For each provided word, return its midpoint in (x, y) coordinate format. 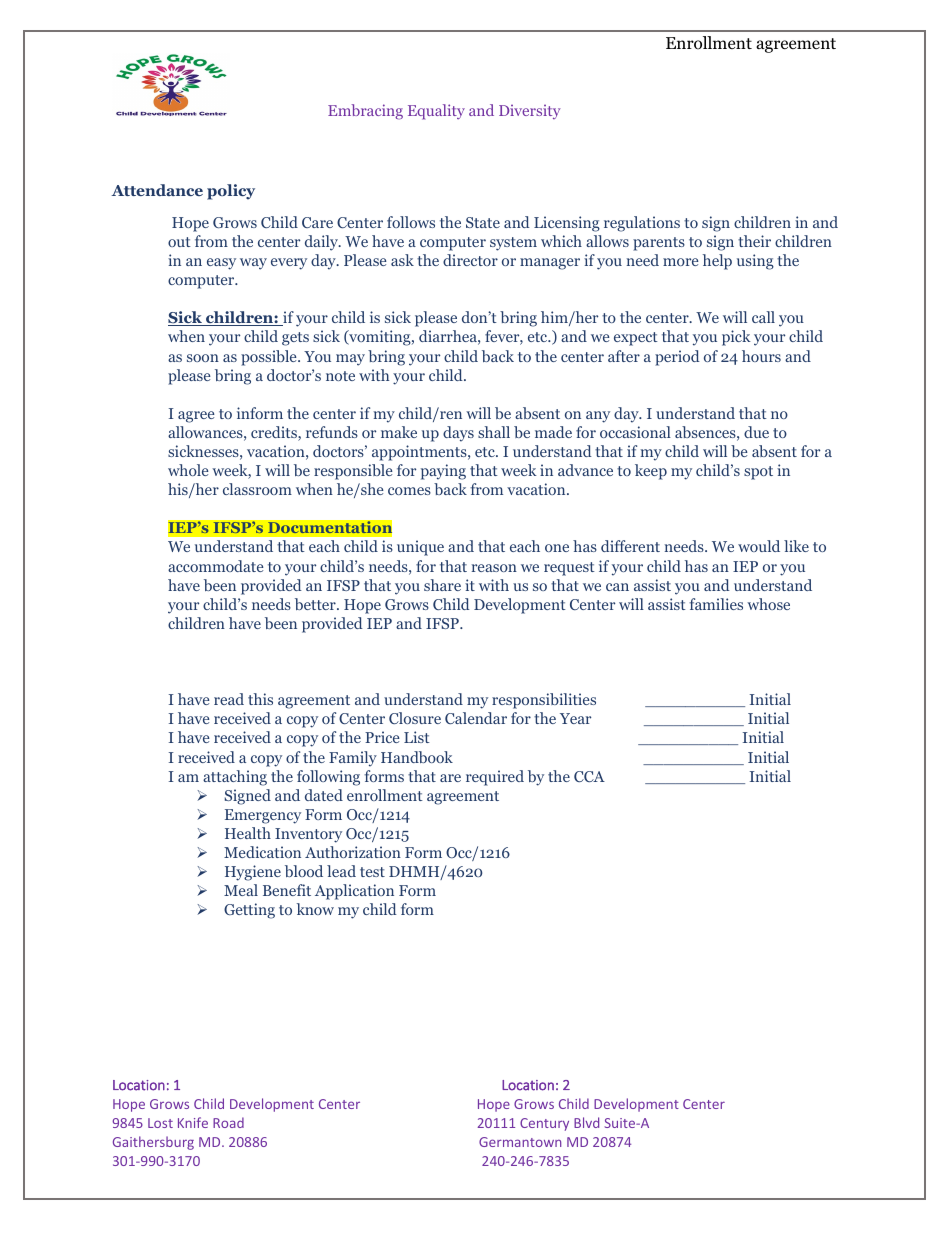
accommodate (216, 566)
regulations (642, 224)
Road (228, 1122)
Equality (436, 112)
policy (231, 192)
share (442, 585)
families (716, 604)
